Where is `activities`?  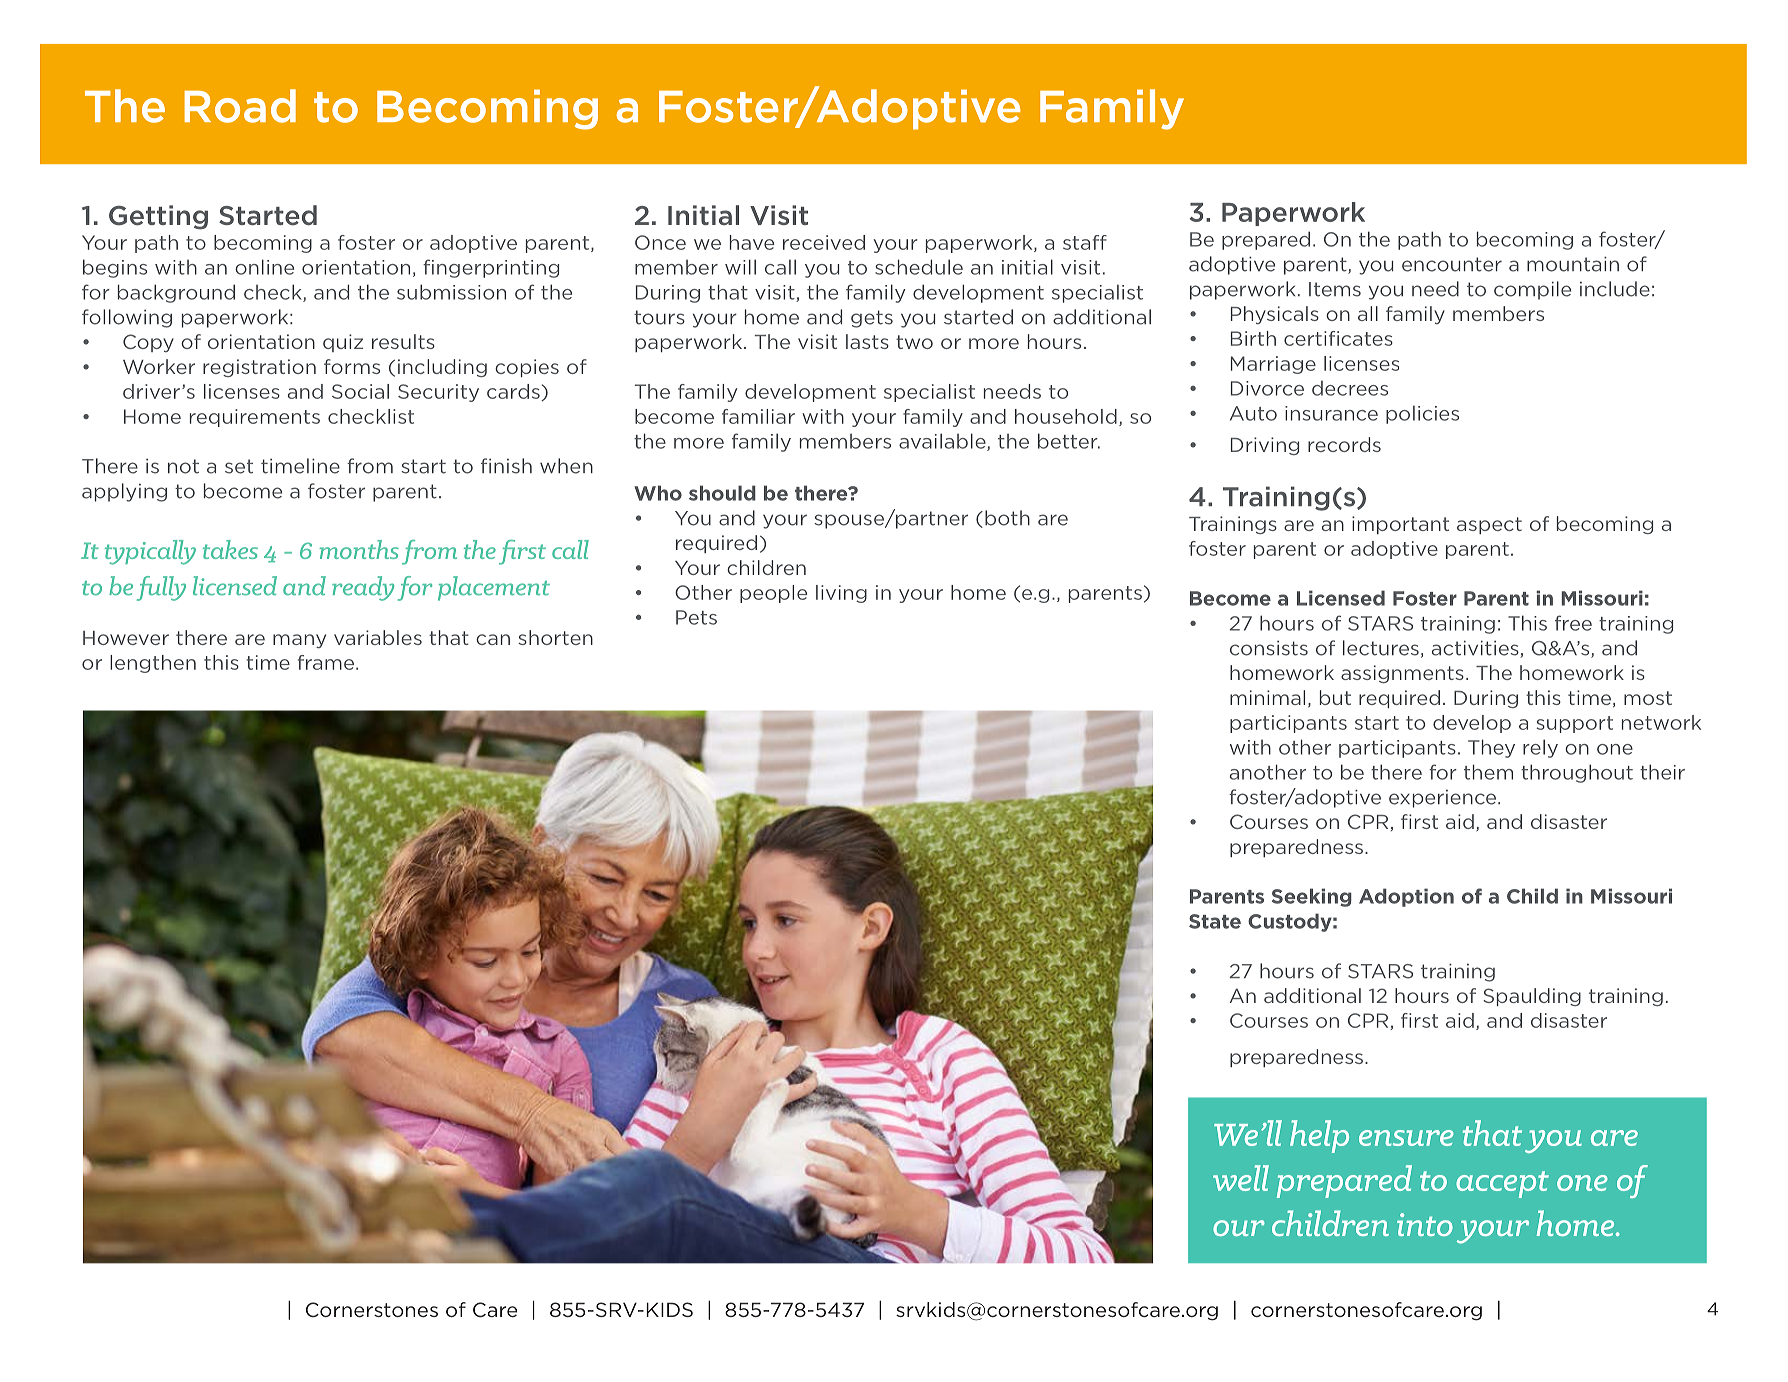 activities is located at coordinates (1476, 649).
